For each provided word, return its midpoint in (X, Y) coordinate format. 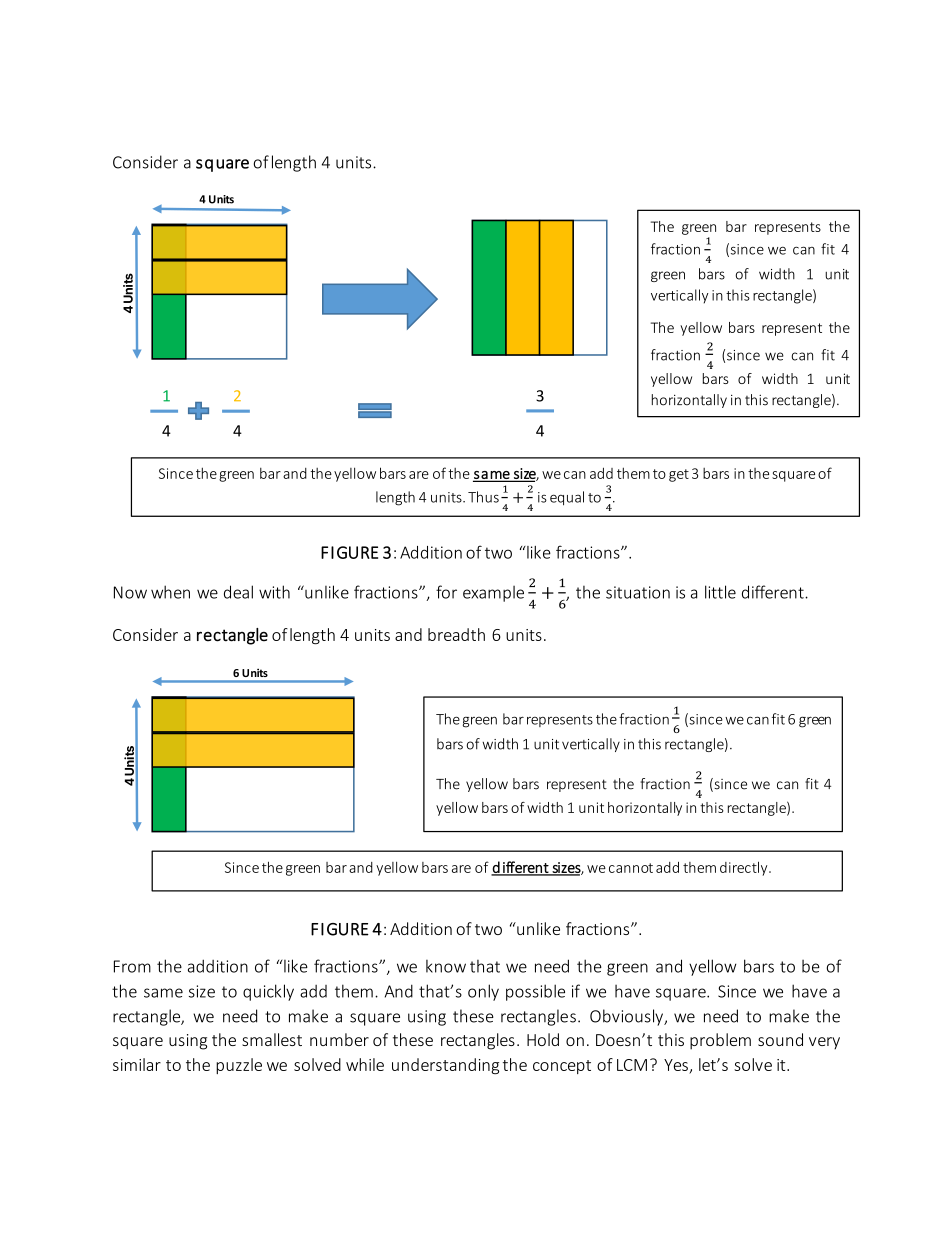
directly (745, 868)
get (679, 475)
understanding (445, 1066)
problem (720, 1041)
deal (238, 592)
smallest (272, 1039)
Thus (483, 497)
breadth (456, 634)
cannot (631, 868)
